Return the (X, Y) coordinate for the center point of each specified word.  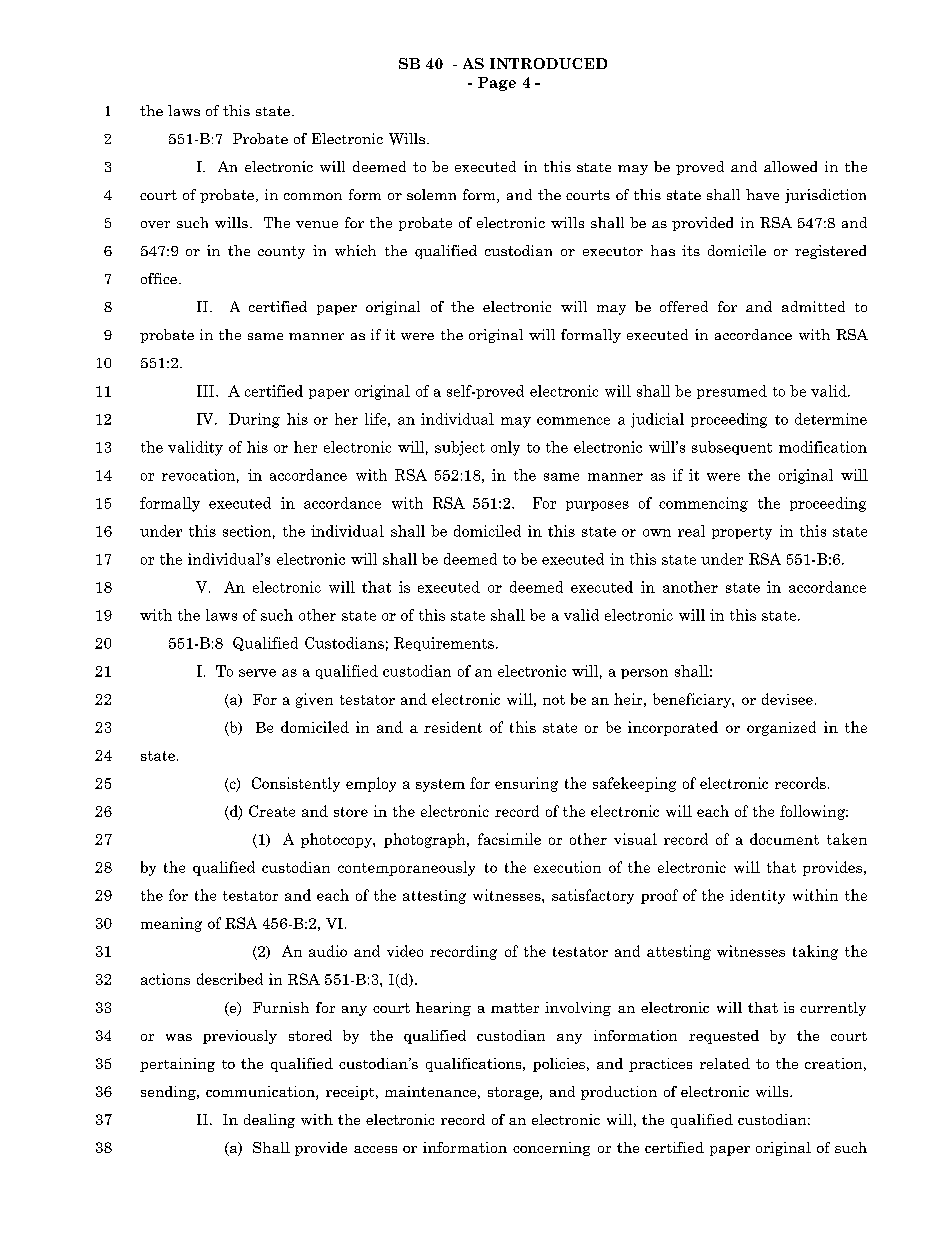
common (313, 196)
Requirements (444, 644)
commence (573, 421)
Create (272, 811)
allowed (790, 166)
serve (257, 673)
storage (514, 1093)
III (207, 391)
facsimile (509, 839)
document (784, 839)
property (742, 533)
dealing (269, 1121)
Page (497, 84)
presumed (732, 392)
